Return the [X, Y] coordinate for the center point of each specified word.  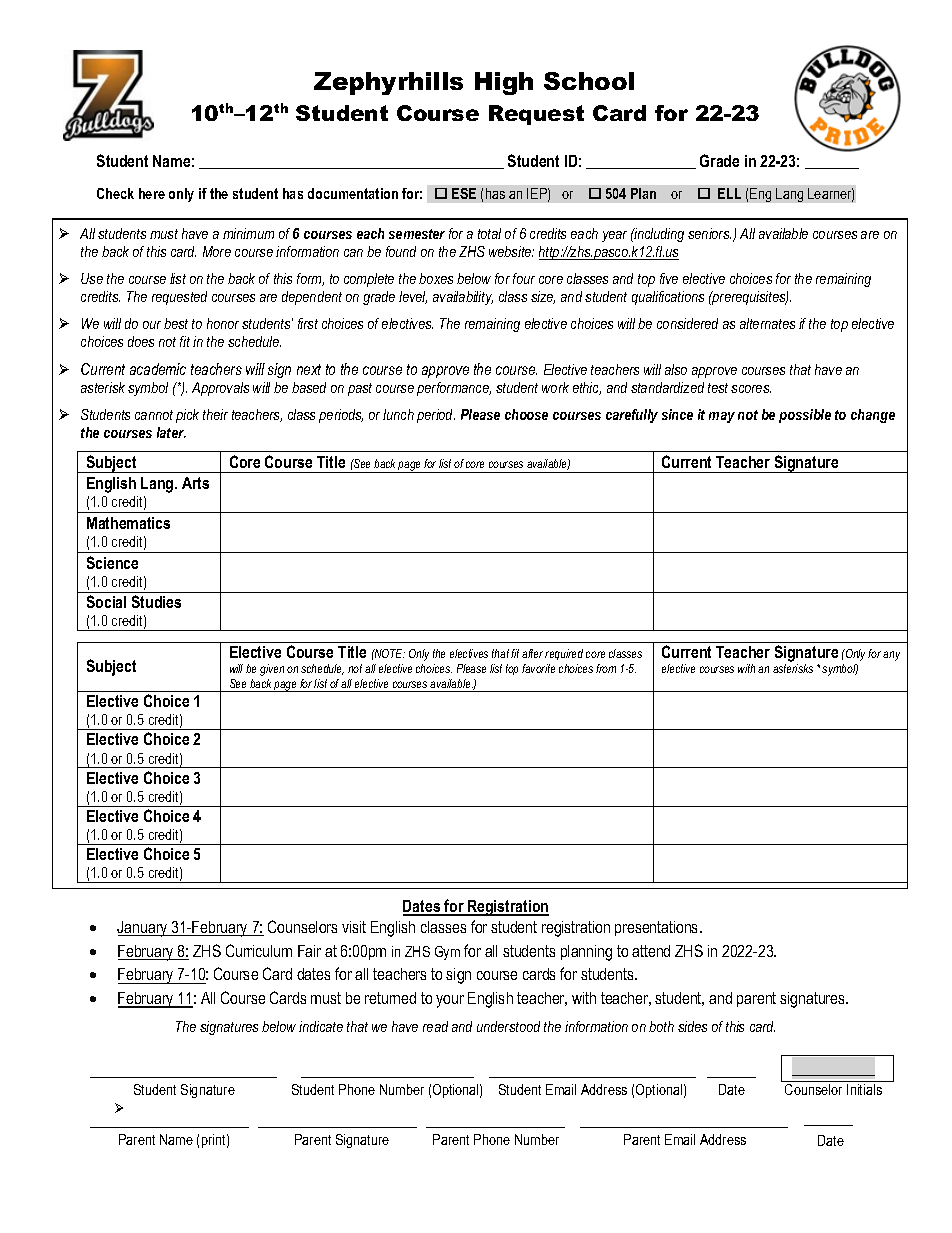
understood [508, 1026]
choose [526, 414]
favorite [538, 668]
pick [187, 416]
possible [805, 416]
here [152, 193]
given [272, 670]
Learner [831, 195]
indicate [321, 1026]
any [891, 656]
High [504, 83]
